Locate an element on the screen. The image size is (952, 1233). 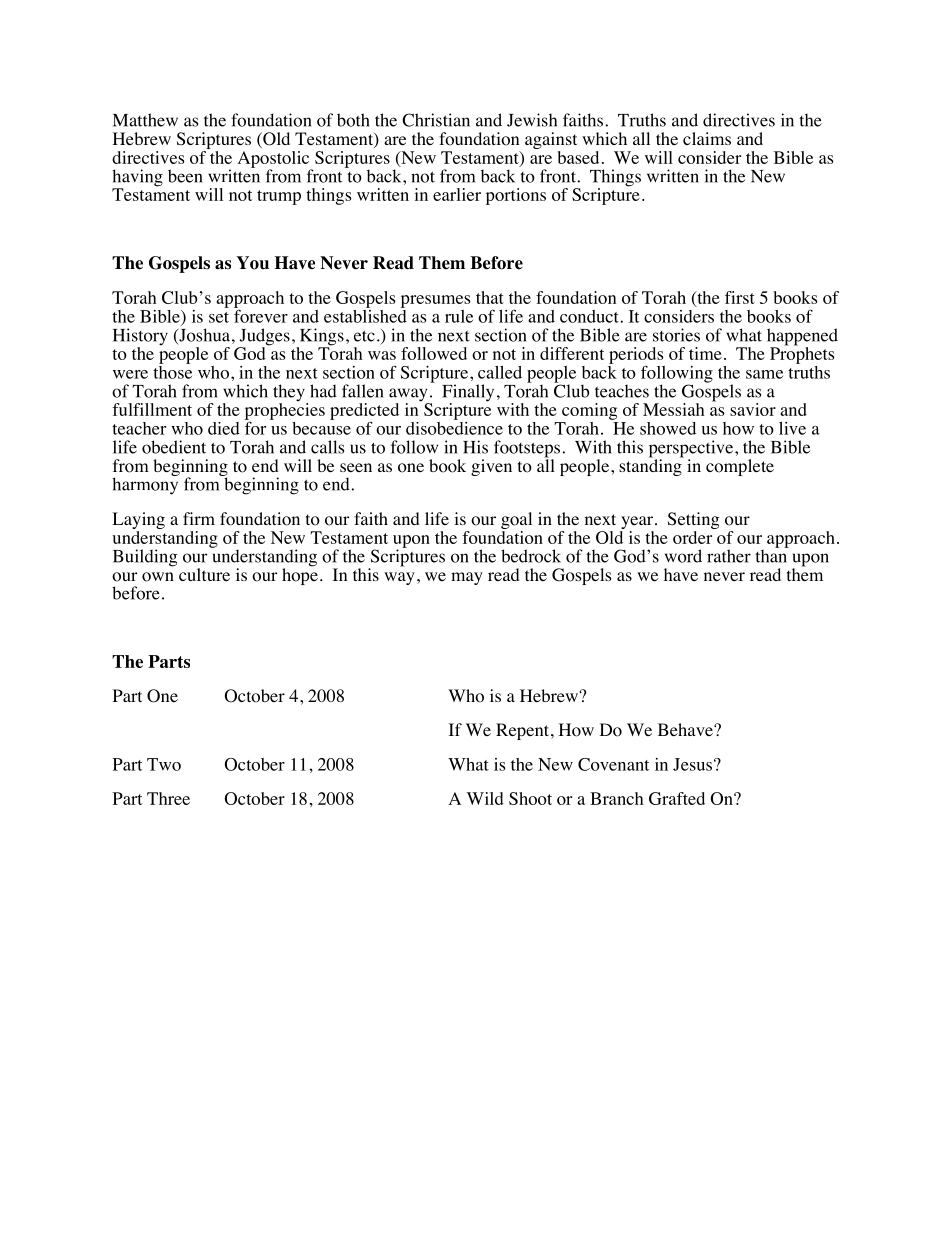
Setting is located at coordinates (694, 520).
